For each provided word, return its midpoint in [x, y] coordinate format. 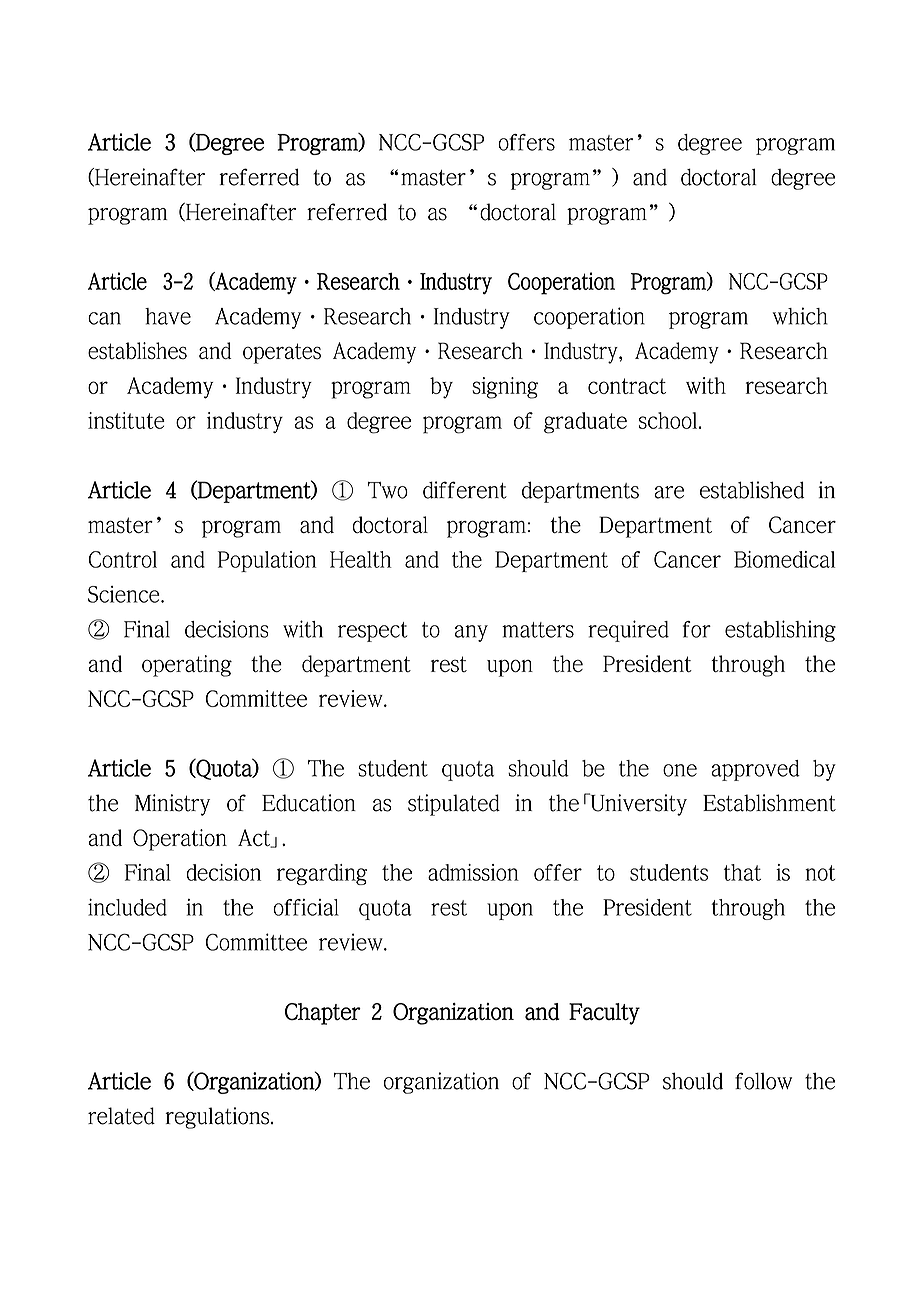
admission [473, 872]
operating [187, 666]
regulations [217, 1118]
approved [755, 770]
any [471, 633]
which [800, 316]
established [752, 490]
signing [505, 388]
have [168, 316]
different [465, 490]
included [127, 907]
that [742, 872]
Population [267, 561]
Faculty [604, 1014]
